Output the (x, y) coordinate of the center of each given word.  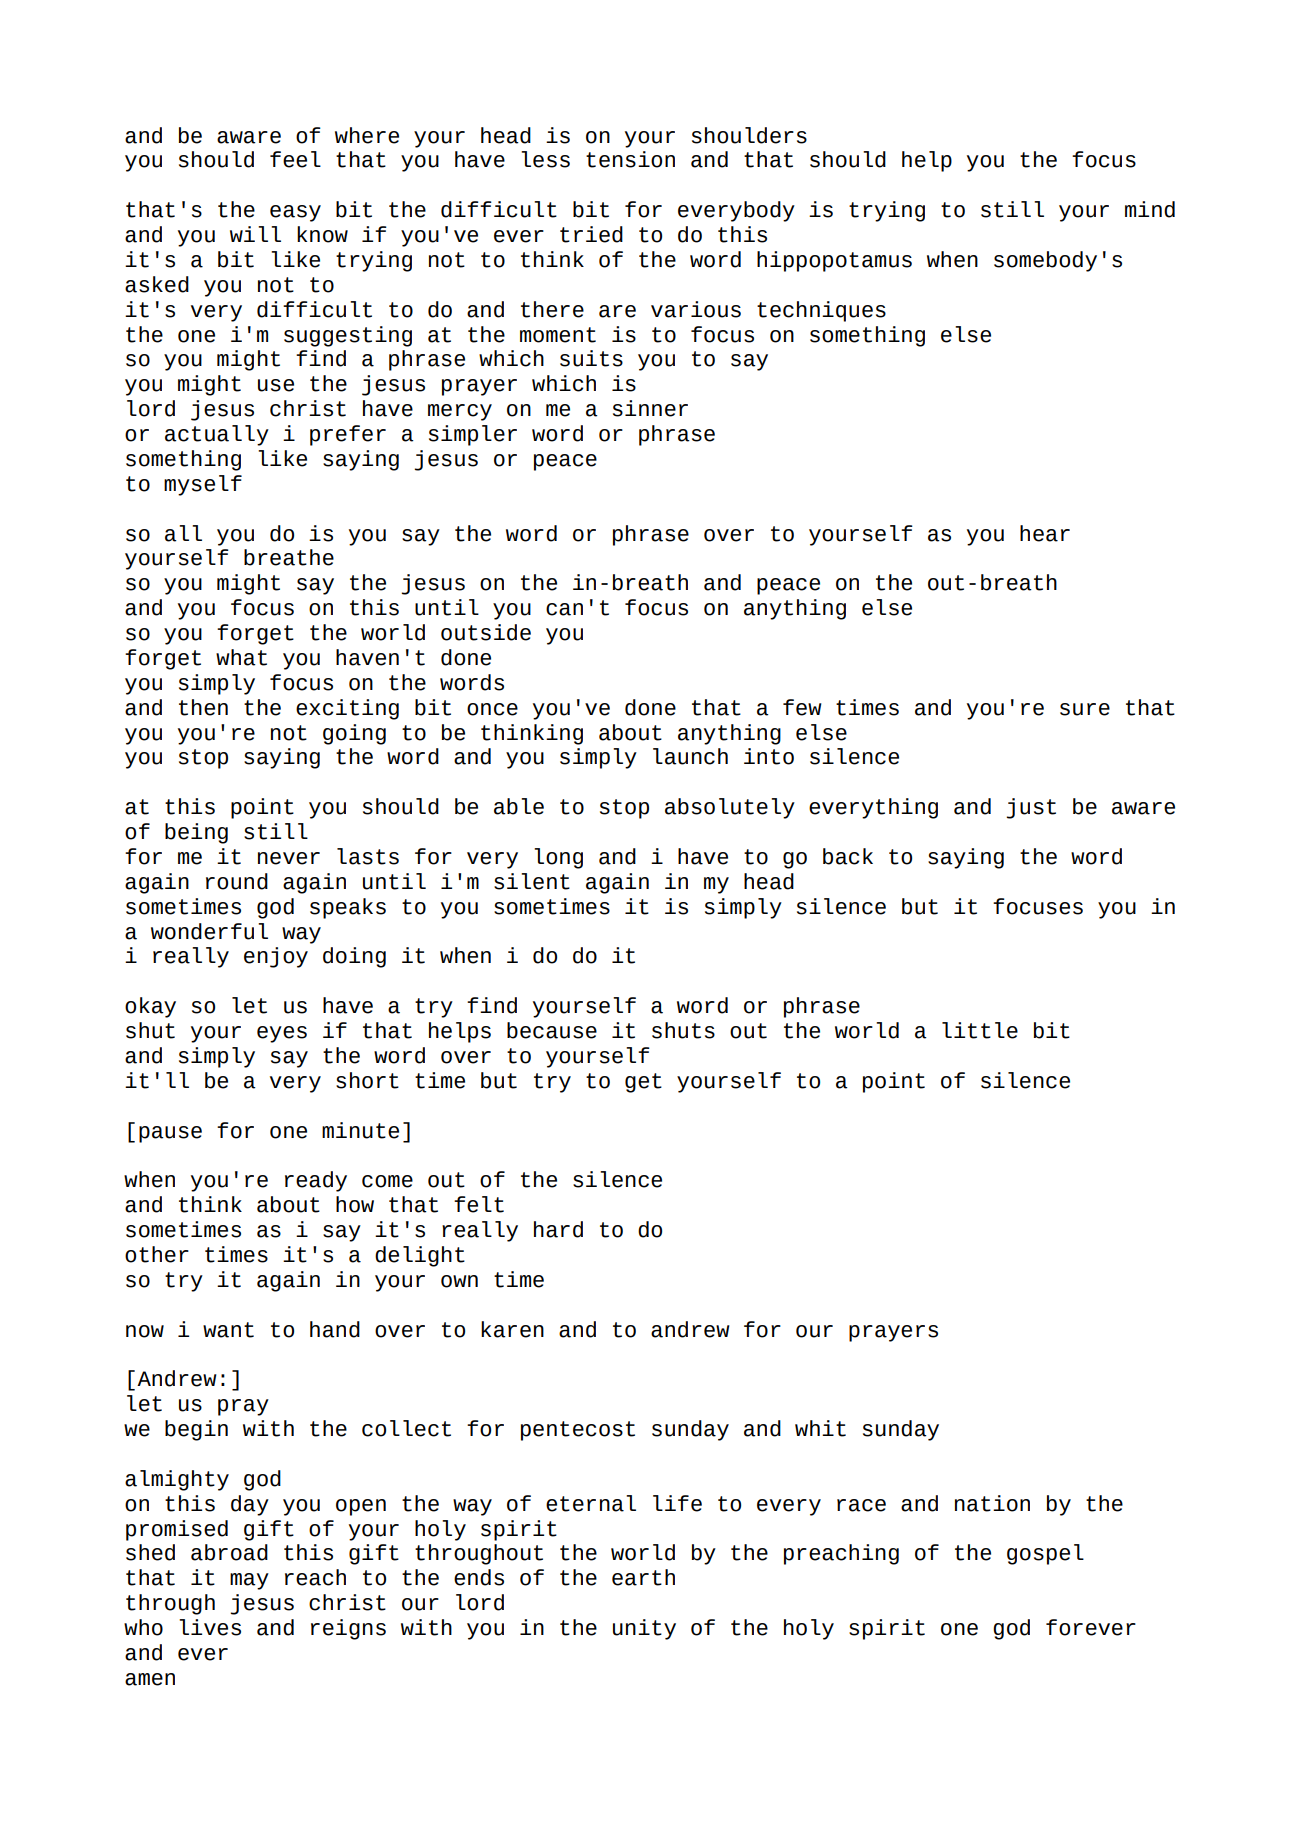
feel (295, 159)
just (1031, 808)
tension (630, 159)
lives (210, 1627)
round (237, 881)
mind (1150, 209)
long (558, 858)
